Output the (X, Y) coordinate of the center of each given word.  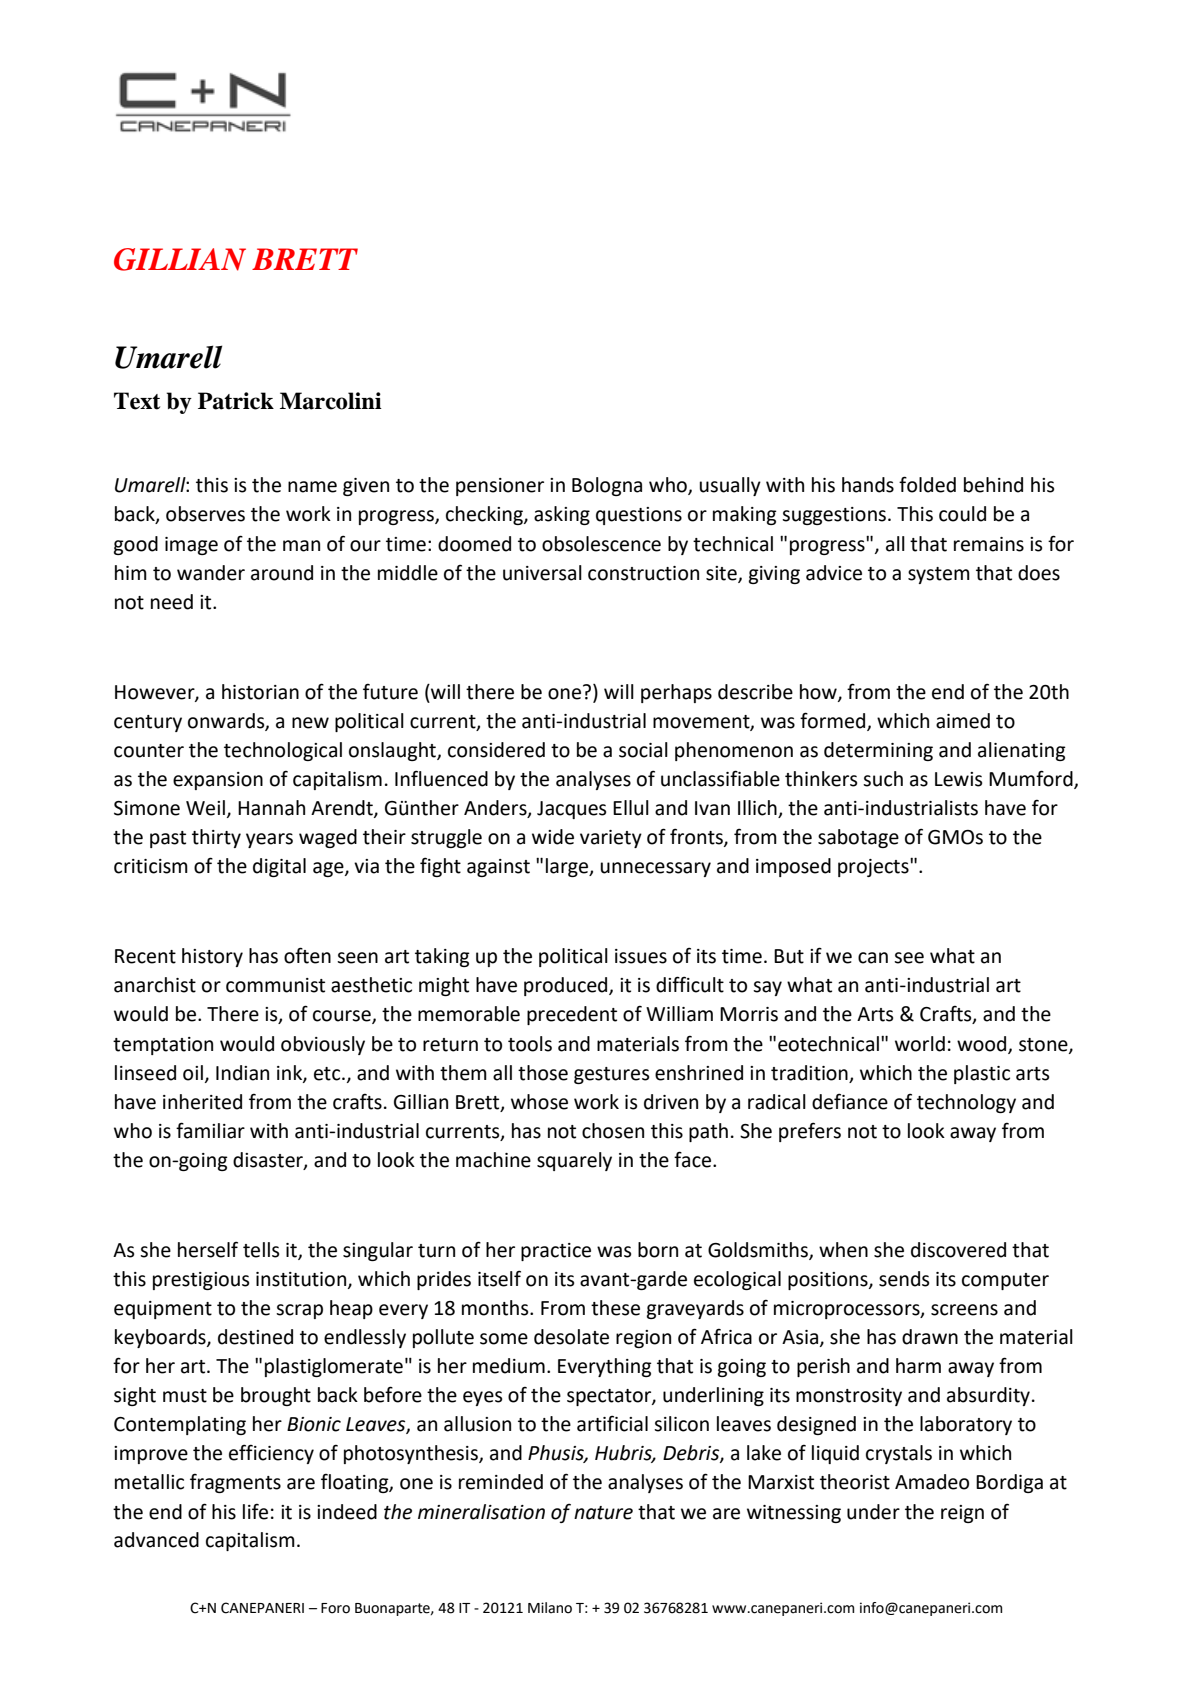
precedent (572, 1015)
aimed (963, 721)
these (615, 1308)
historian (260, 692)
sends (904, 1279)
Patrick (236, 401)
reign (962, 1514)
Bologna (607, 486)
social (643, 750)
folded (927, 484)
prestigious (201, 1281)
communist (275, 985)
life (255, 1511)
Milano (550, 1608)
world (920, 1044)
